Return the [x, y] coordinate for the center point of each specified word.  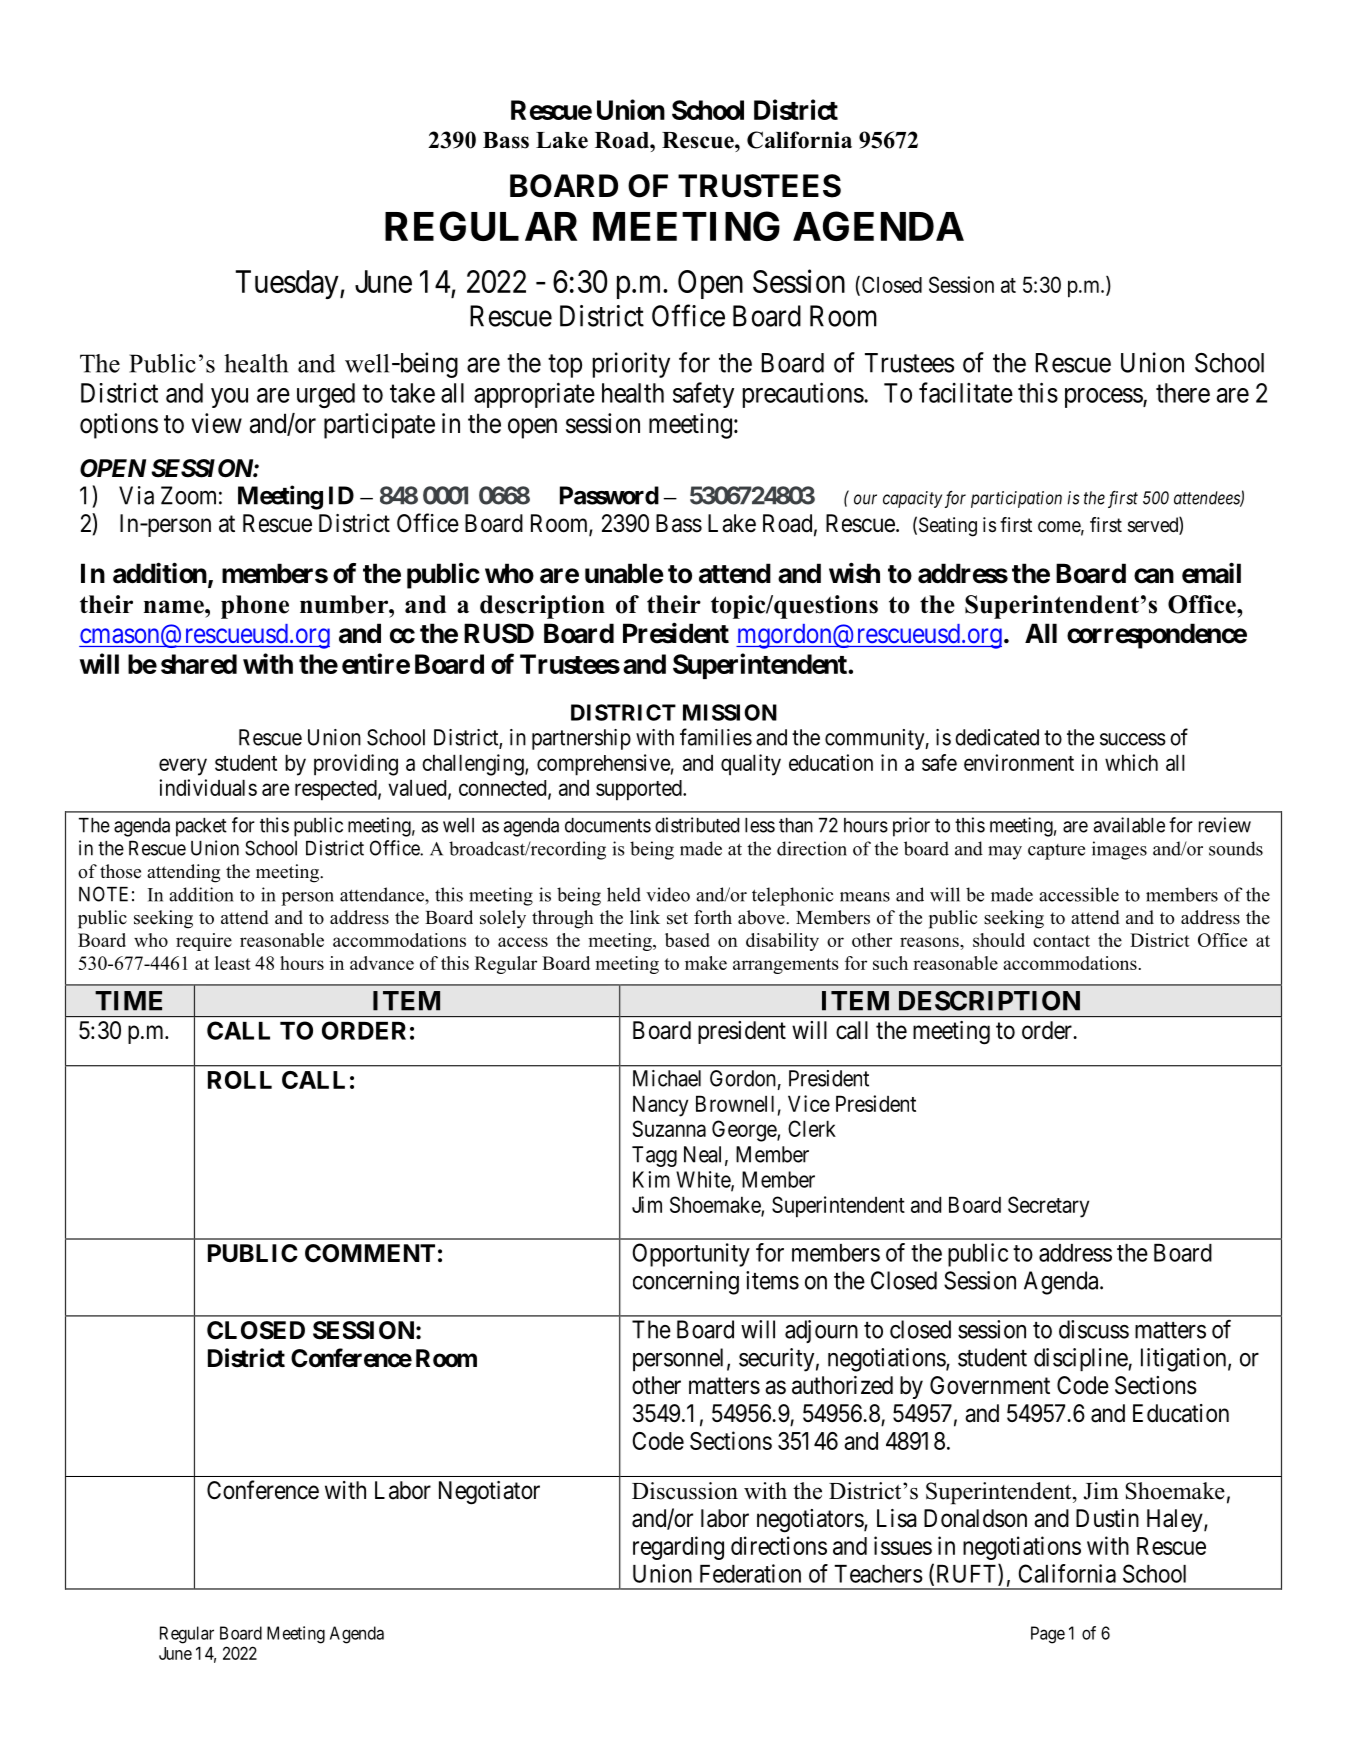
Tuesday [288, 284]
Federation [750, 1573]
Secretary [1048, 1207]
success [1133, 739]
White [704, 1180]
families [716, 737]
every [183, 767]
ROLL [240, 1080]
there [1183, 393]
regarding [678, 1548]
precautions [803, 395]
